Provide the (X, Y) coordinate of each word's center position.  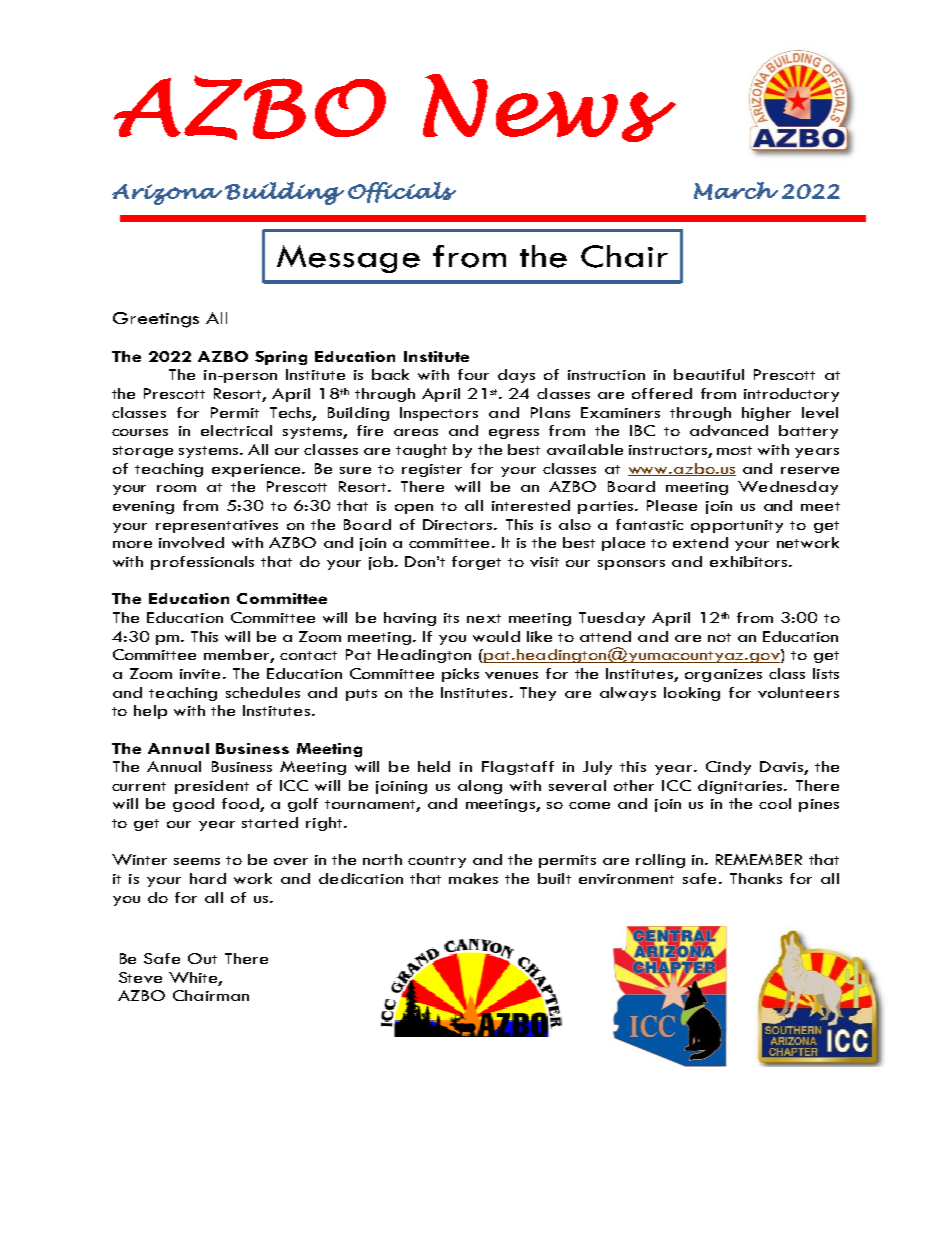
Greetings (156, 320)
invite (200, 674)
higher (766, 414)
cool (775, 803)
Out (202, 958)
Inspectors (439, 414)
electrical (236, 430)
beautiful (709, 374)
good (193, 805)
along (480, 787)
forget (476, 563)
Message (348, 259)
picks (460, 675)
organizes (723, 675)
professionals (202, 563)
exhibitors (750, 561)
